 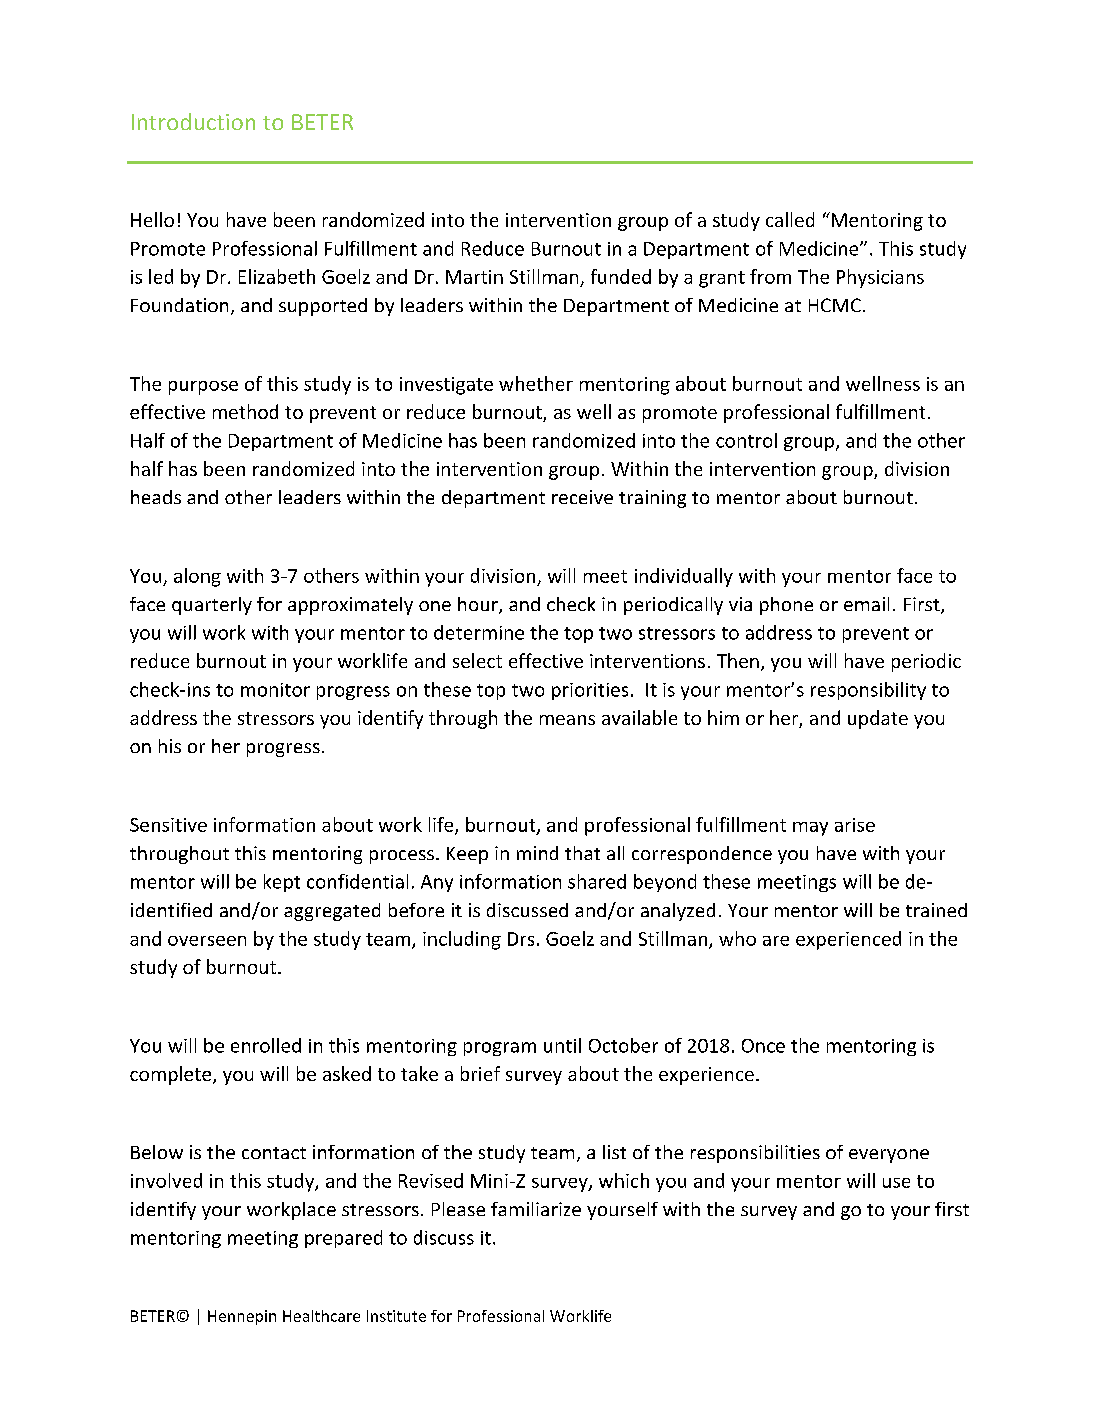 I want to click on update, so click(x=878, y=719).
